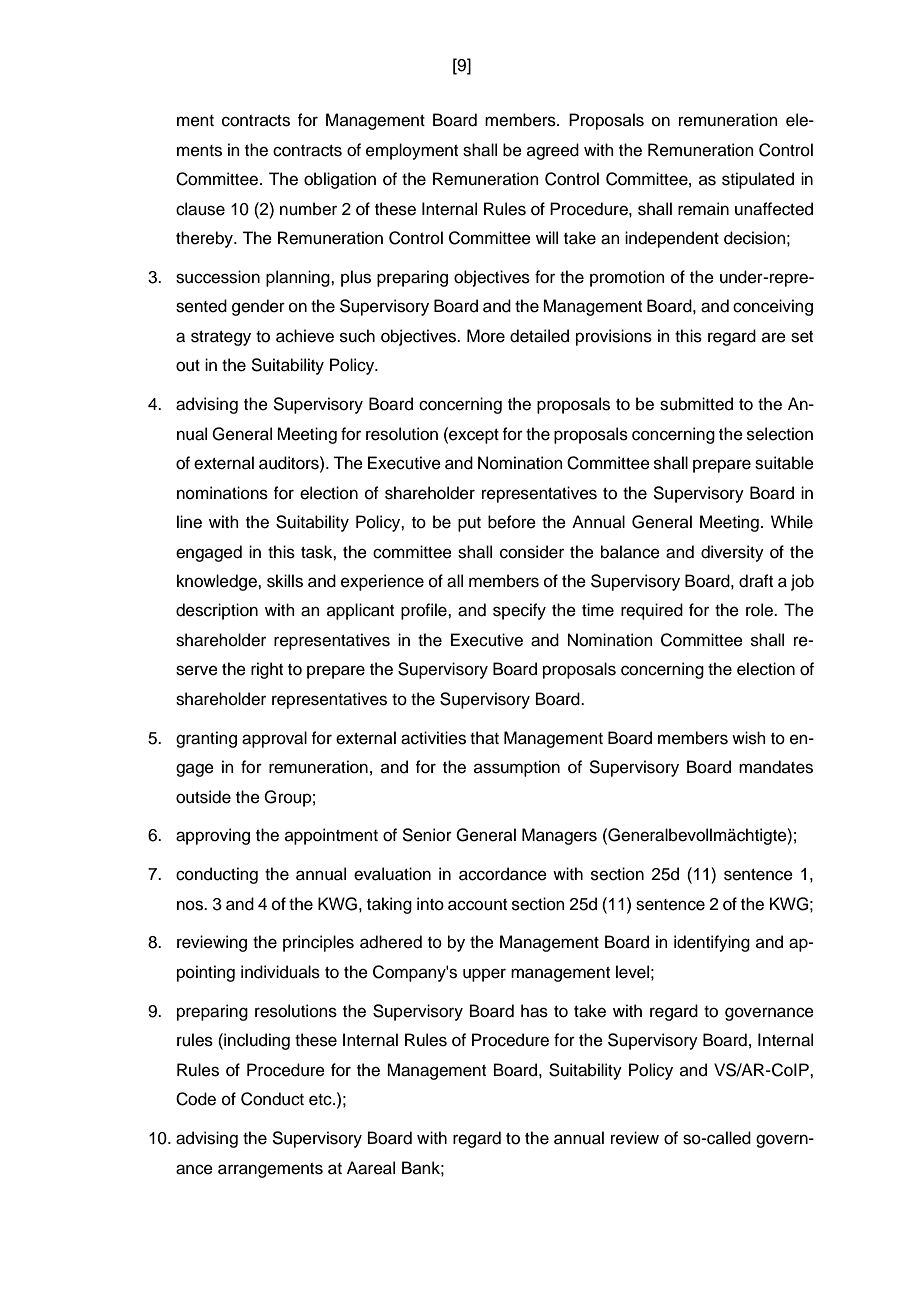  I want to click on suitable, so click(784, 463).
